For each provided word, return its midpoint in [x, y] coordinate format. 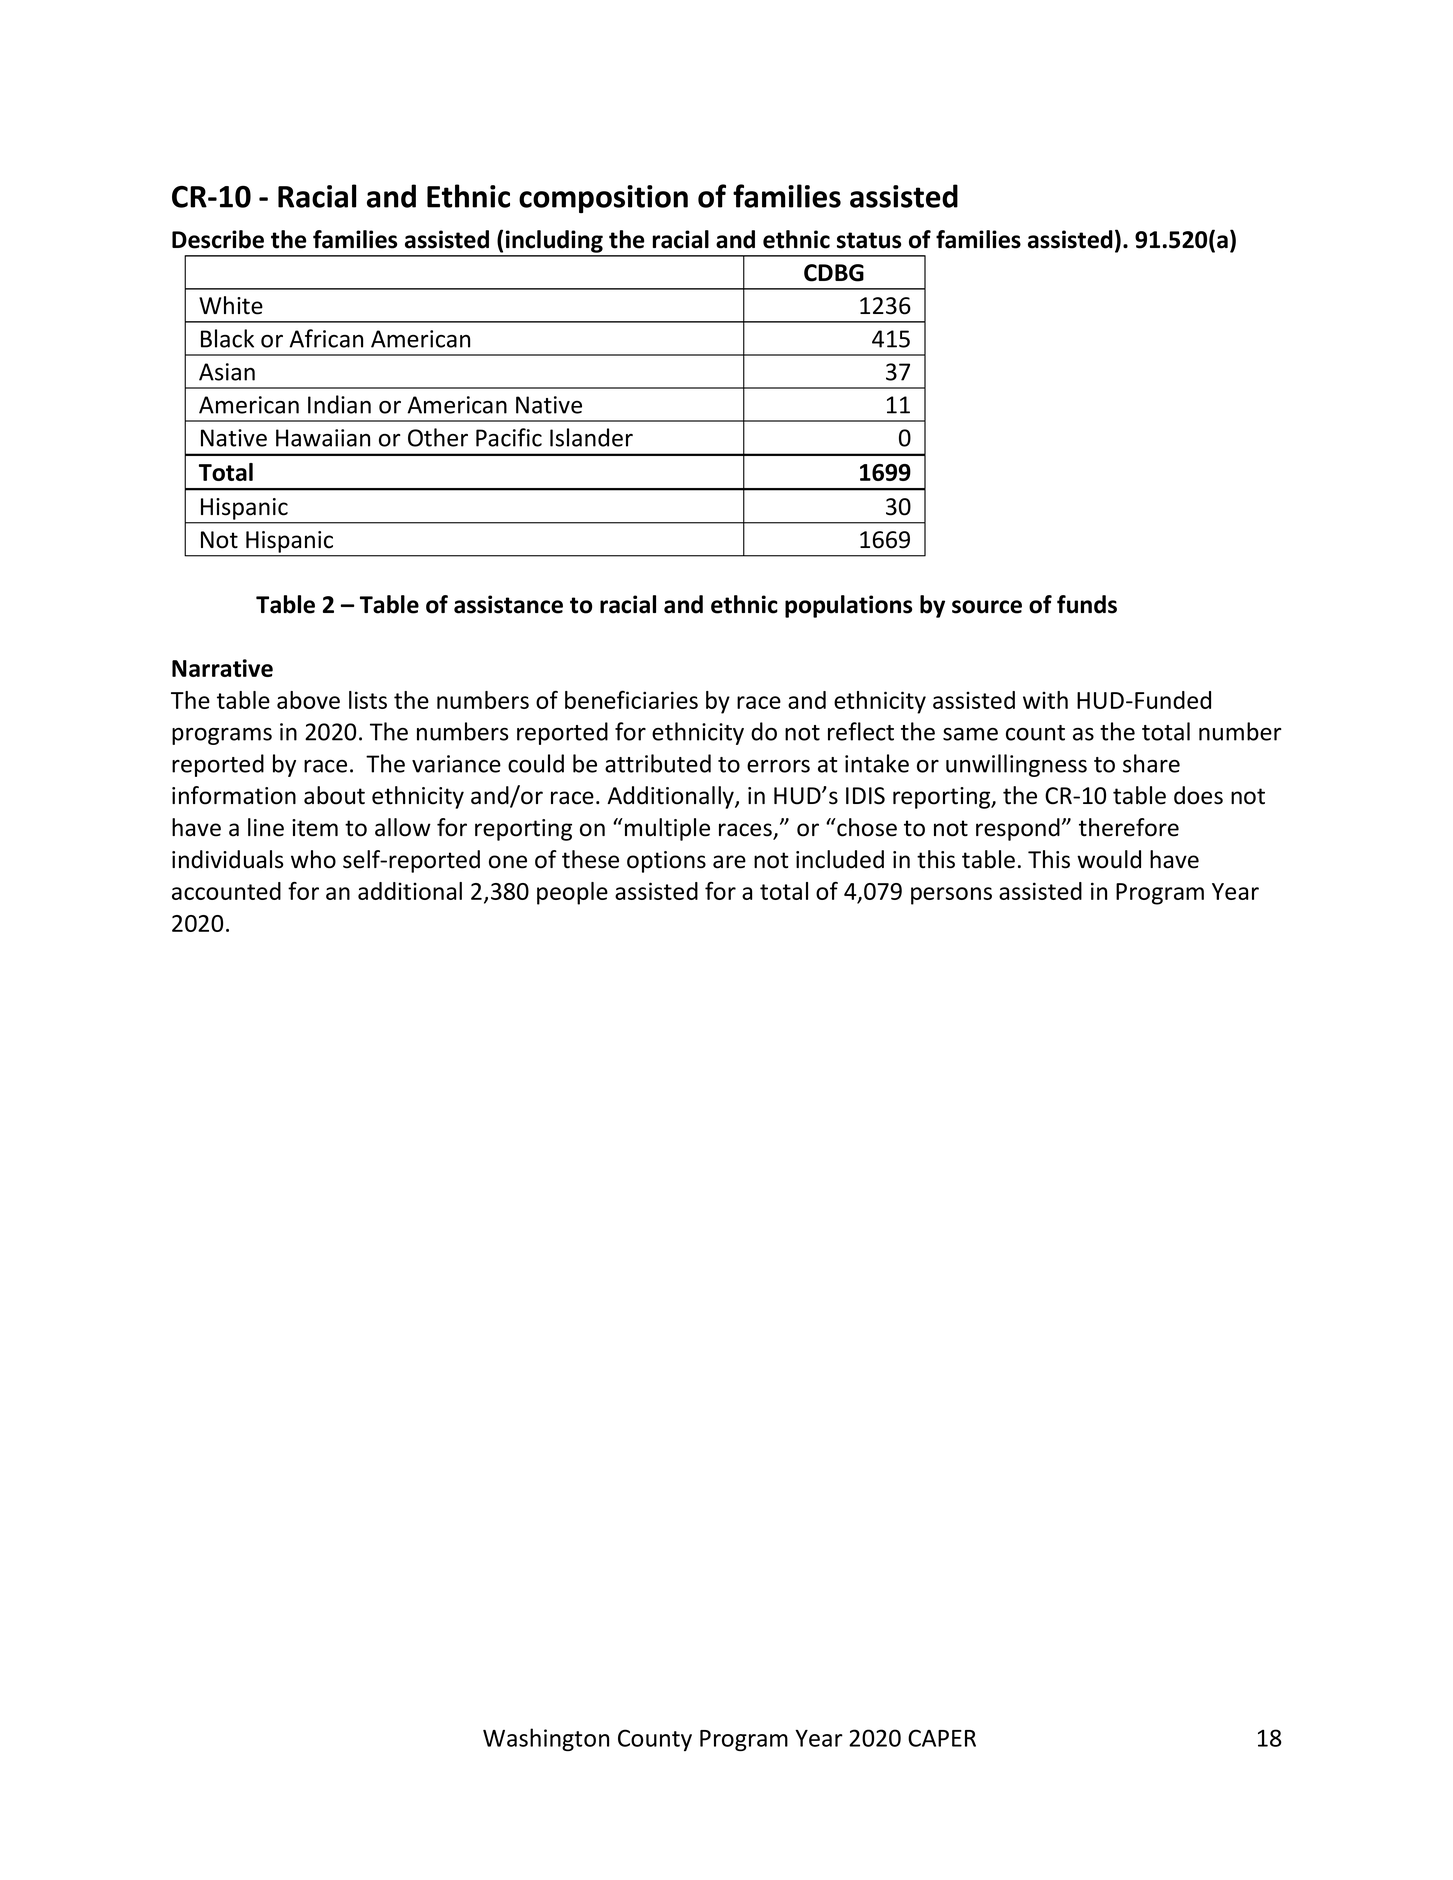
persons [951, 896]
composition [603, 199]
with [1045, 700]
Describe [218, 239]
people [572, 893]
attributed [658, 763]
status [869, 240]
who [313, 859]
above [308, 700]
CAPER [942, 1738]
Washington [546, 1739]
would [1109, 859]
